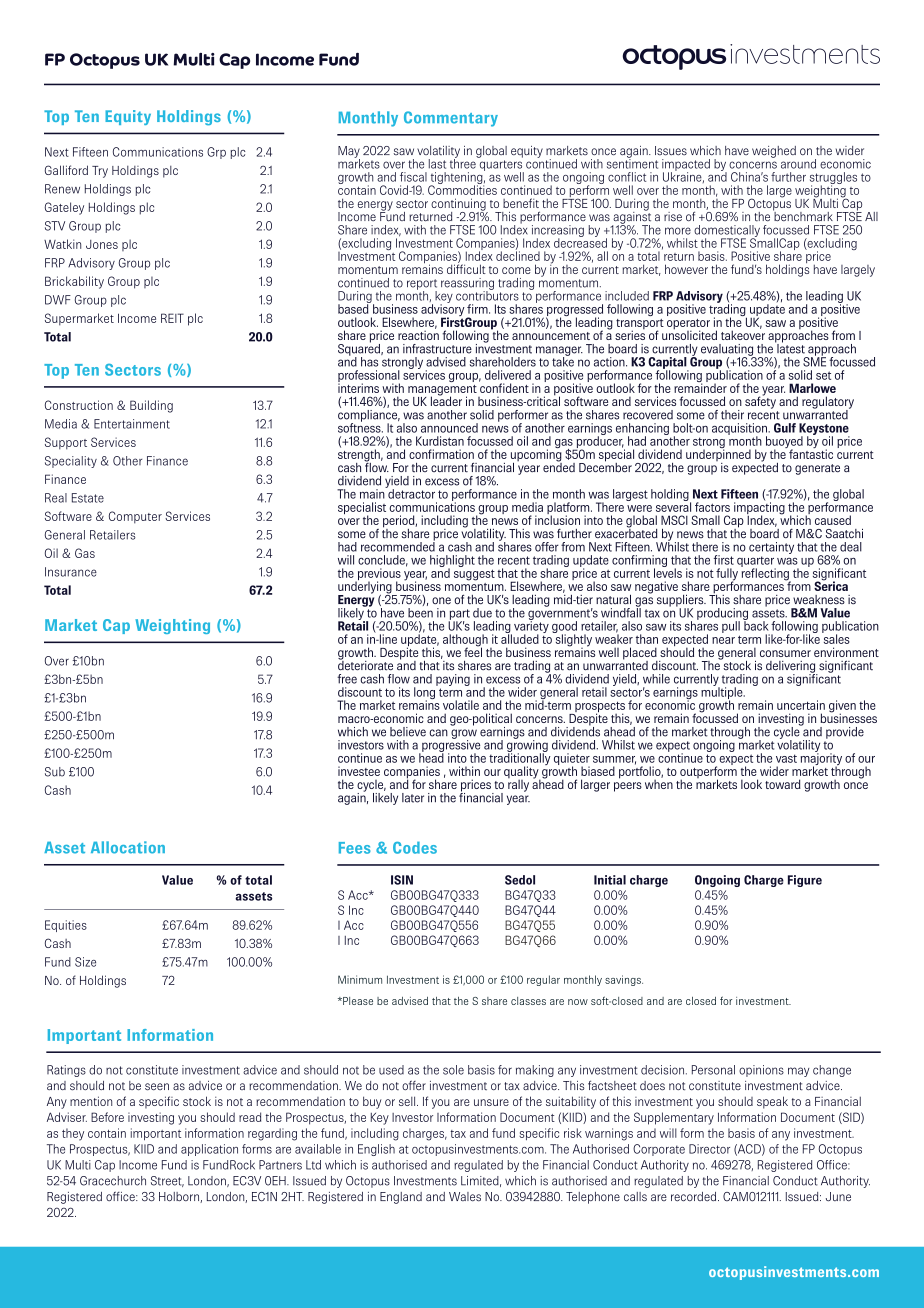 The image size is (924, 1308). I want to click on Insurance, so click(71, 572).
